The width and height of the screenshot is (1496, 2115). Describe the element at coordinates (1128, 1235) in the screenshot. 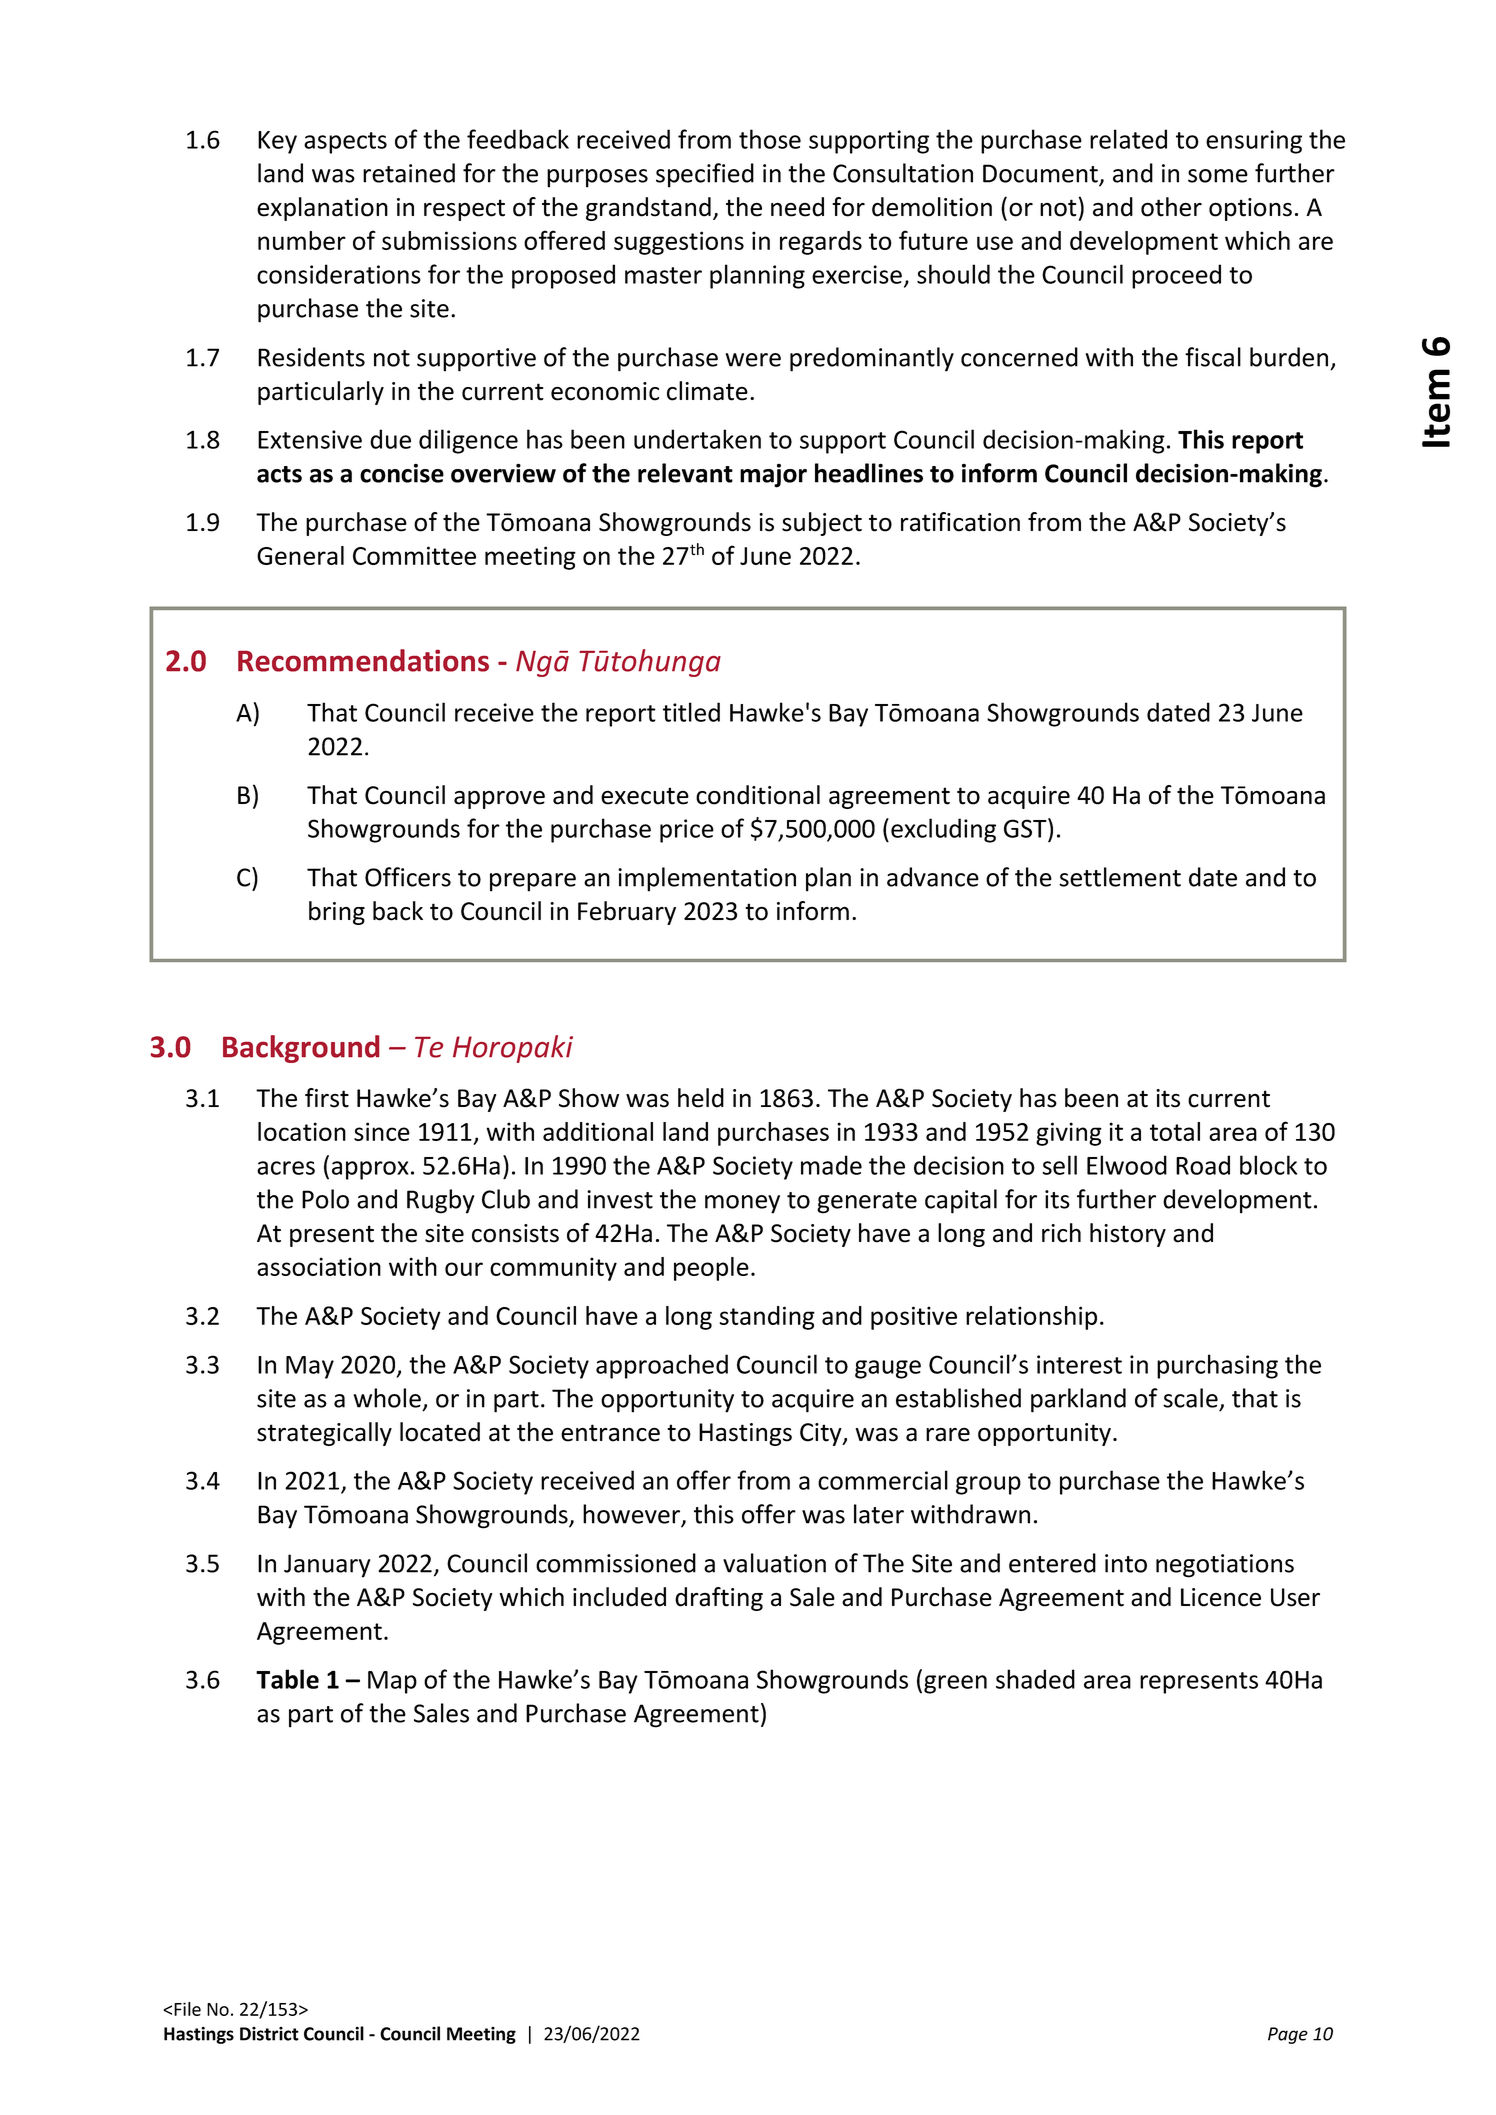

I see `history` at that location.
